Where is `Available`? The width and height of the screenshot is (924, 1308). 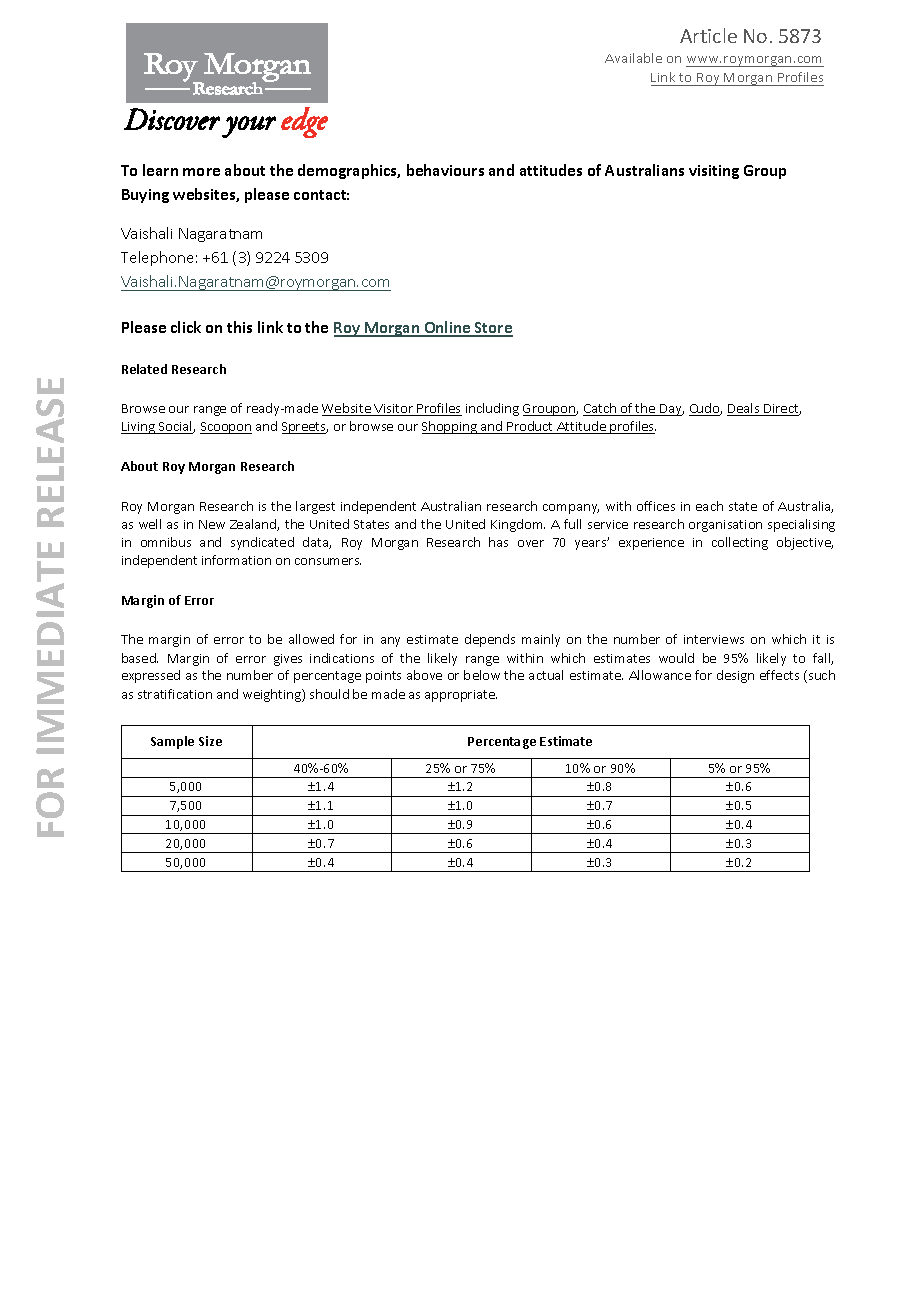
Available is located at coordinates (633, 58).
